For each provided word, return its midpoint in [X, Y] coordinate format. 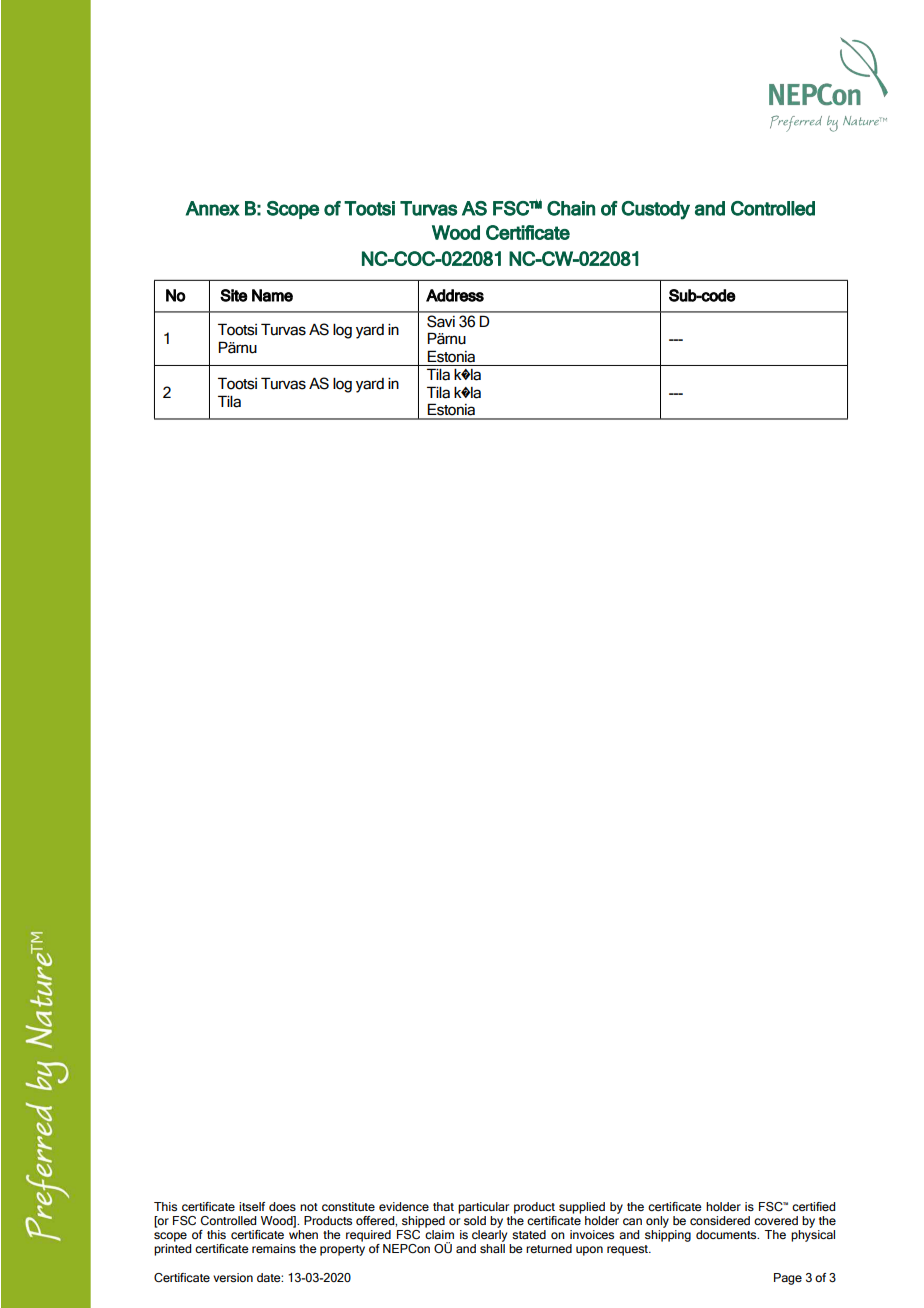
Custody [655, 210]
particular [483, 1208]
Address [455, 295]
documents [727, 1235]
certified [813, 1206]
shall [492, 1248]
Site [234, 295]
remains [274, 1248]
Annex [213, 208]
